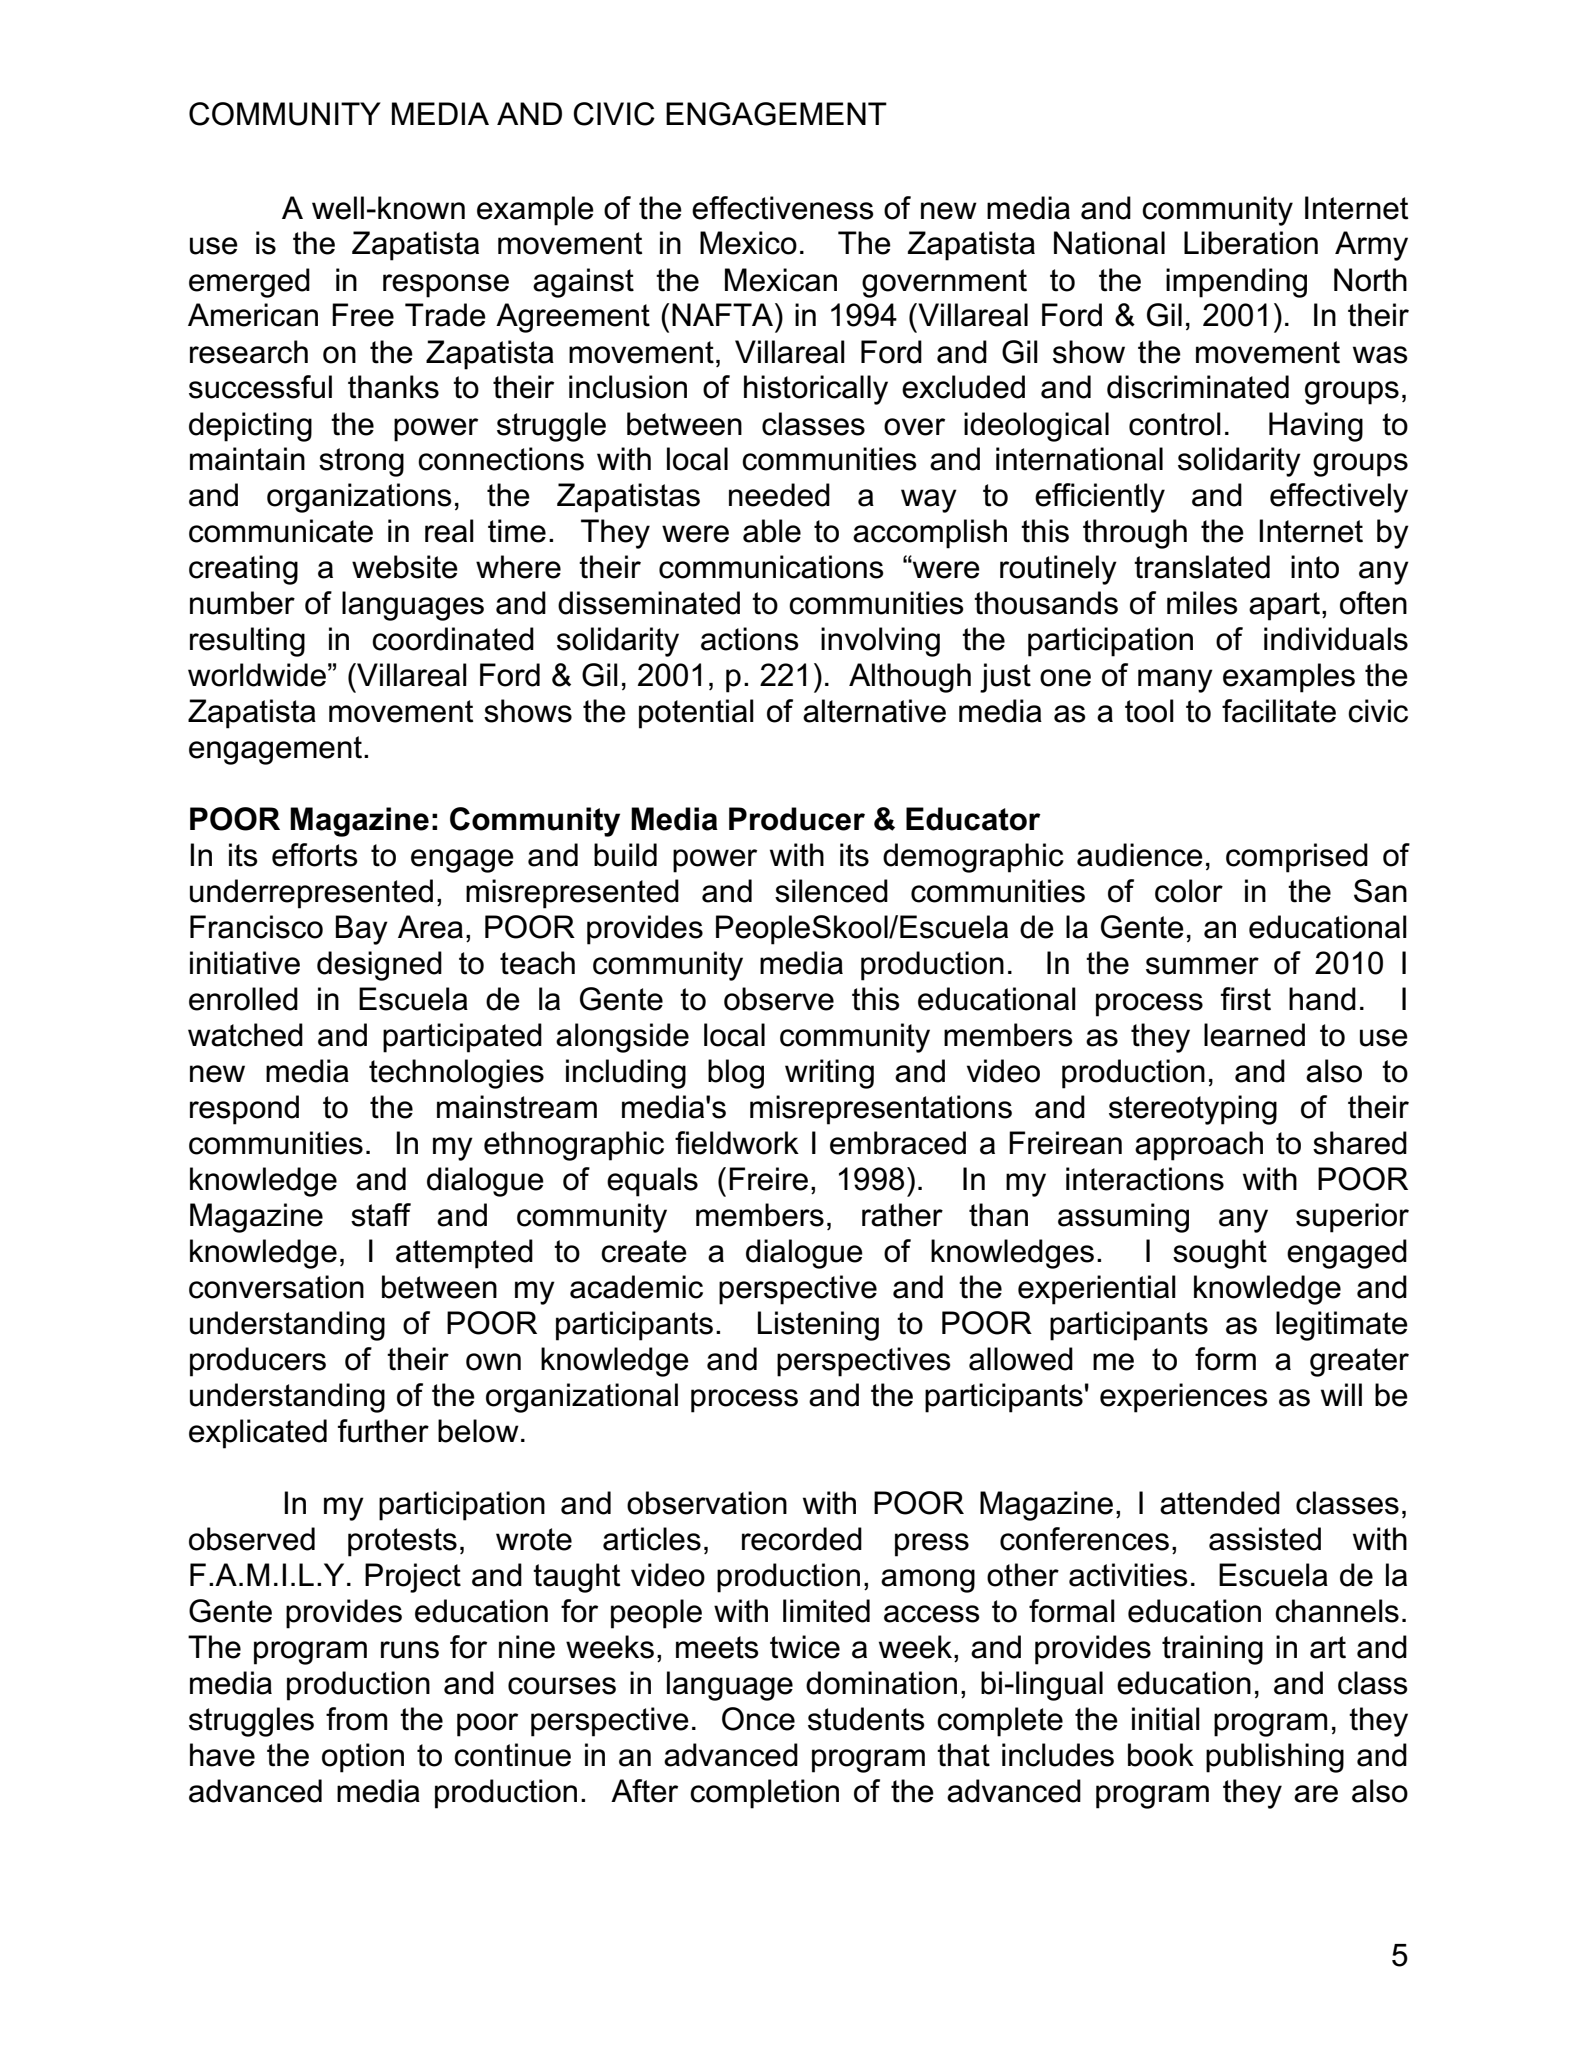 The height and width of the document is (2065, 1596). Describe the element at coordinates (1297, 858) in the document. I see `comprised` at that location.
